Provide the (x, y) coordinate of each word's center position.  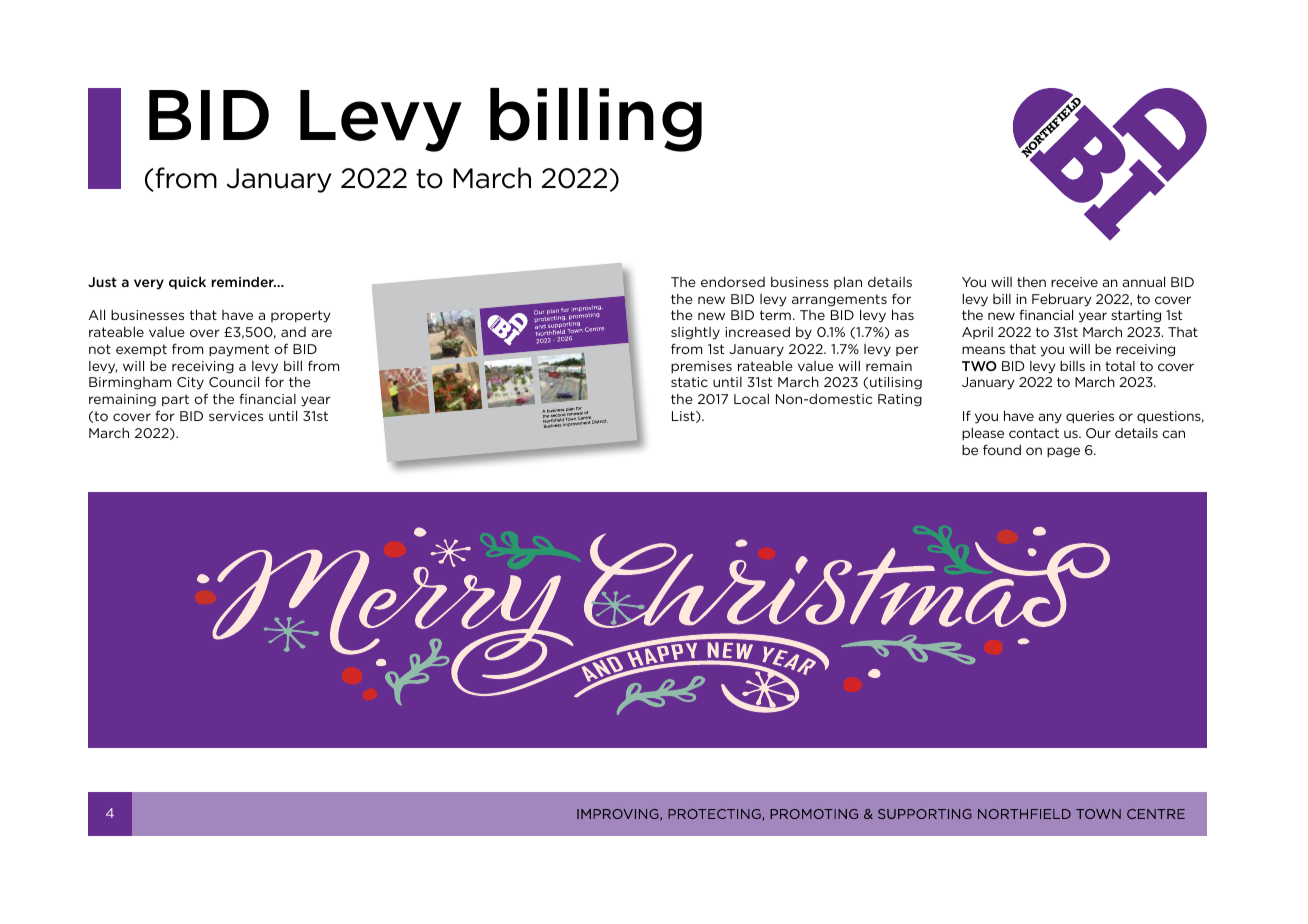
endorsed (733, 282)
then (1031, 282)
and (293, 332)
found (1002, 449)
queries (1090, 417)
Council (234, 381)
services (236, 416)
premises (701, 367)
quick (187, 283)
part (175, 400)
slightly (695, 333)
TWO (979, 366)
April (977, 333)
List (684, 417)
